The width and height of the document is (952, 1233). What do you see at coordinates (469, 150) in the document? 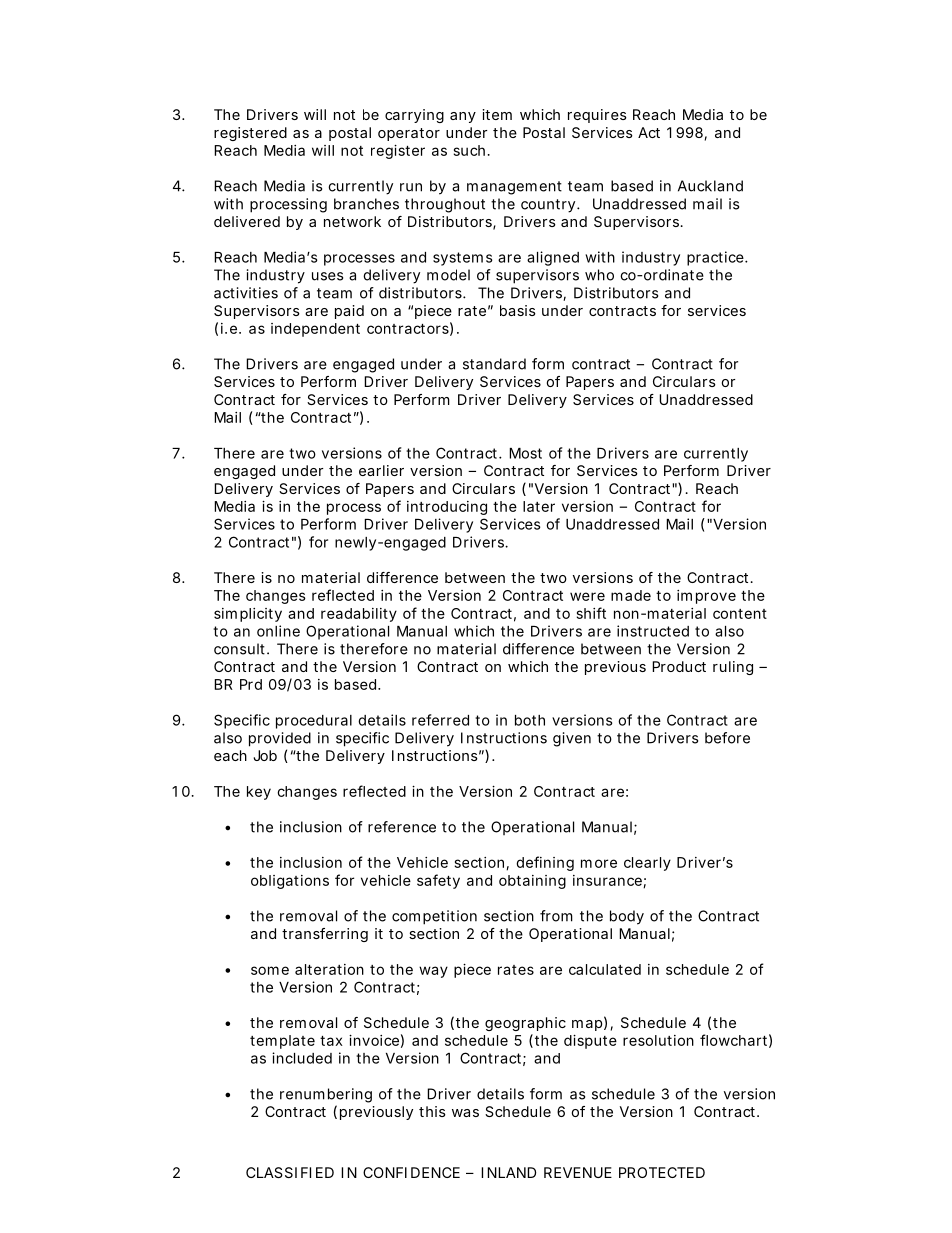
I see `such` at bounding box center [469, 150].
